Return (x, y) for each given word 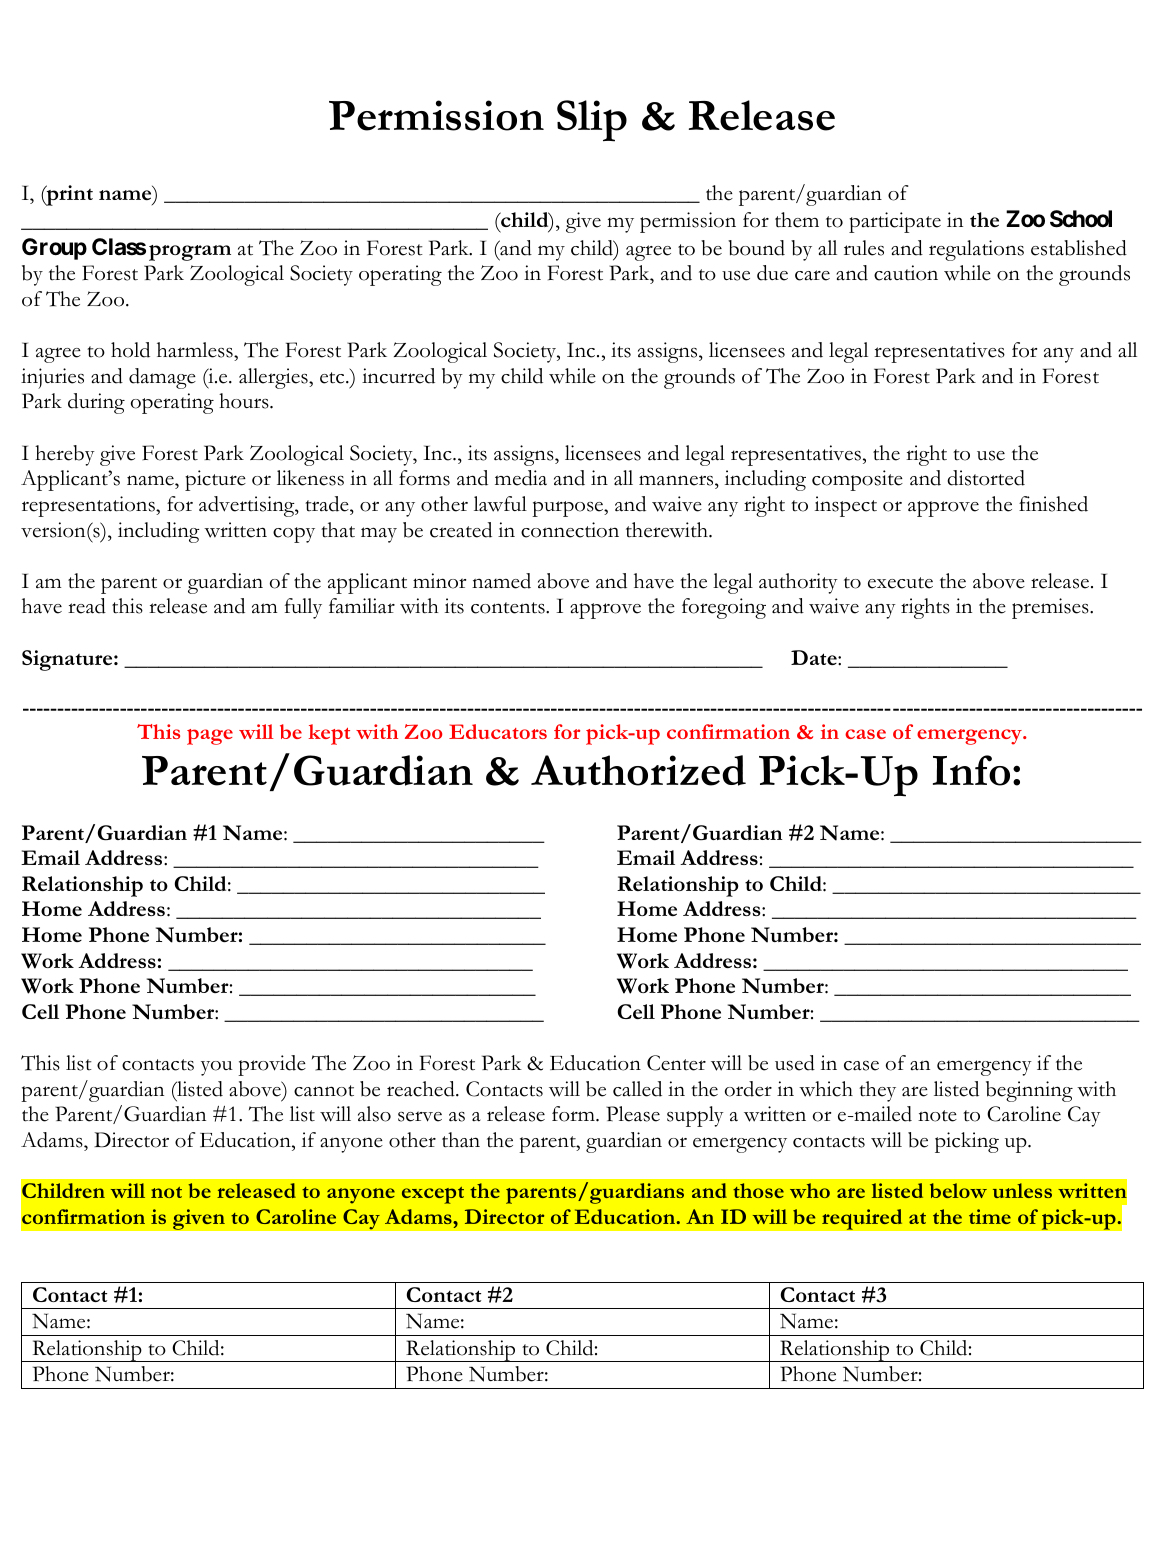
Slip (592, 121)
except (433, 1195)
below (958, 1190)
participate (895, 222)
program (190, 253)
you (217, 1068)
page (210, 737)
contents (509, 608)
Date (815, 657)
